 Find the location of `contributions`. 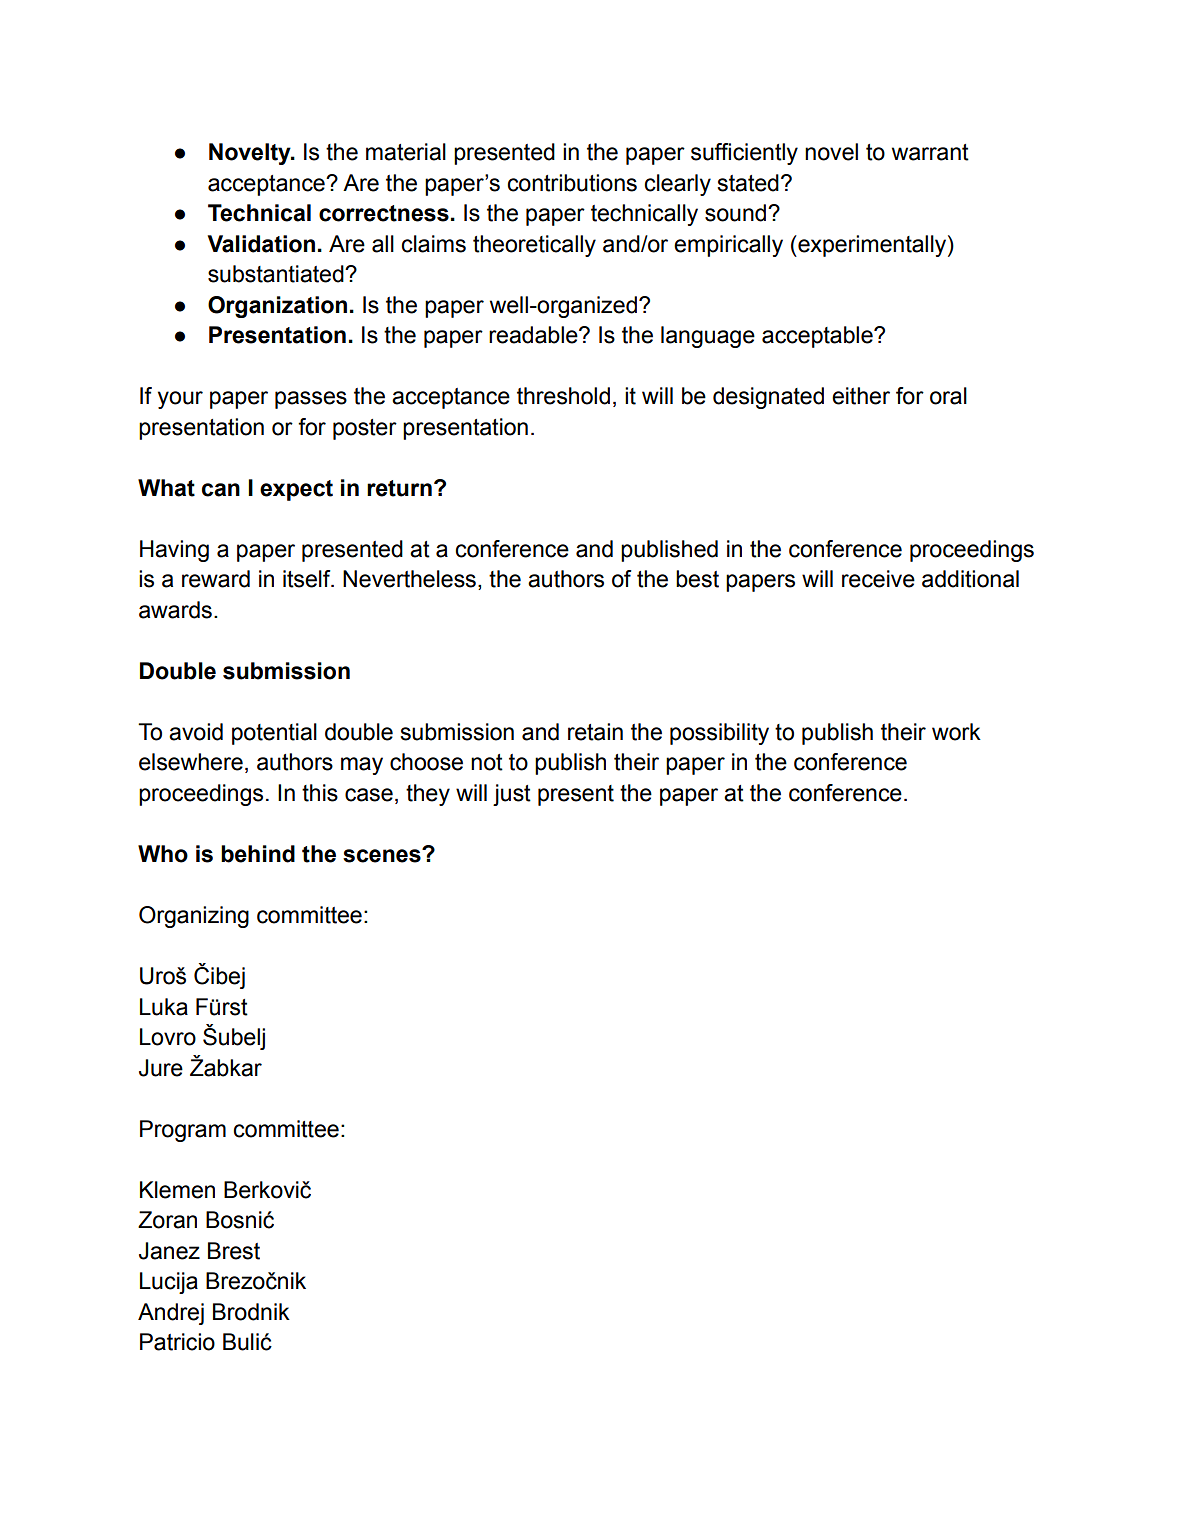

contributions is located at coordinates (572, 183).
